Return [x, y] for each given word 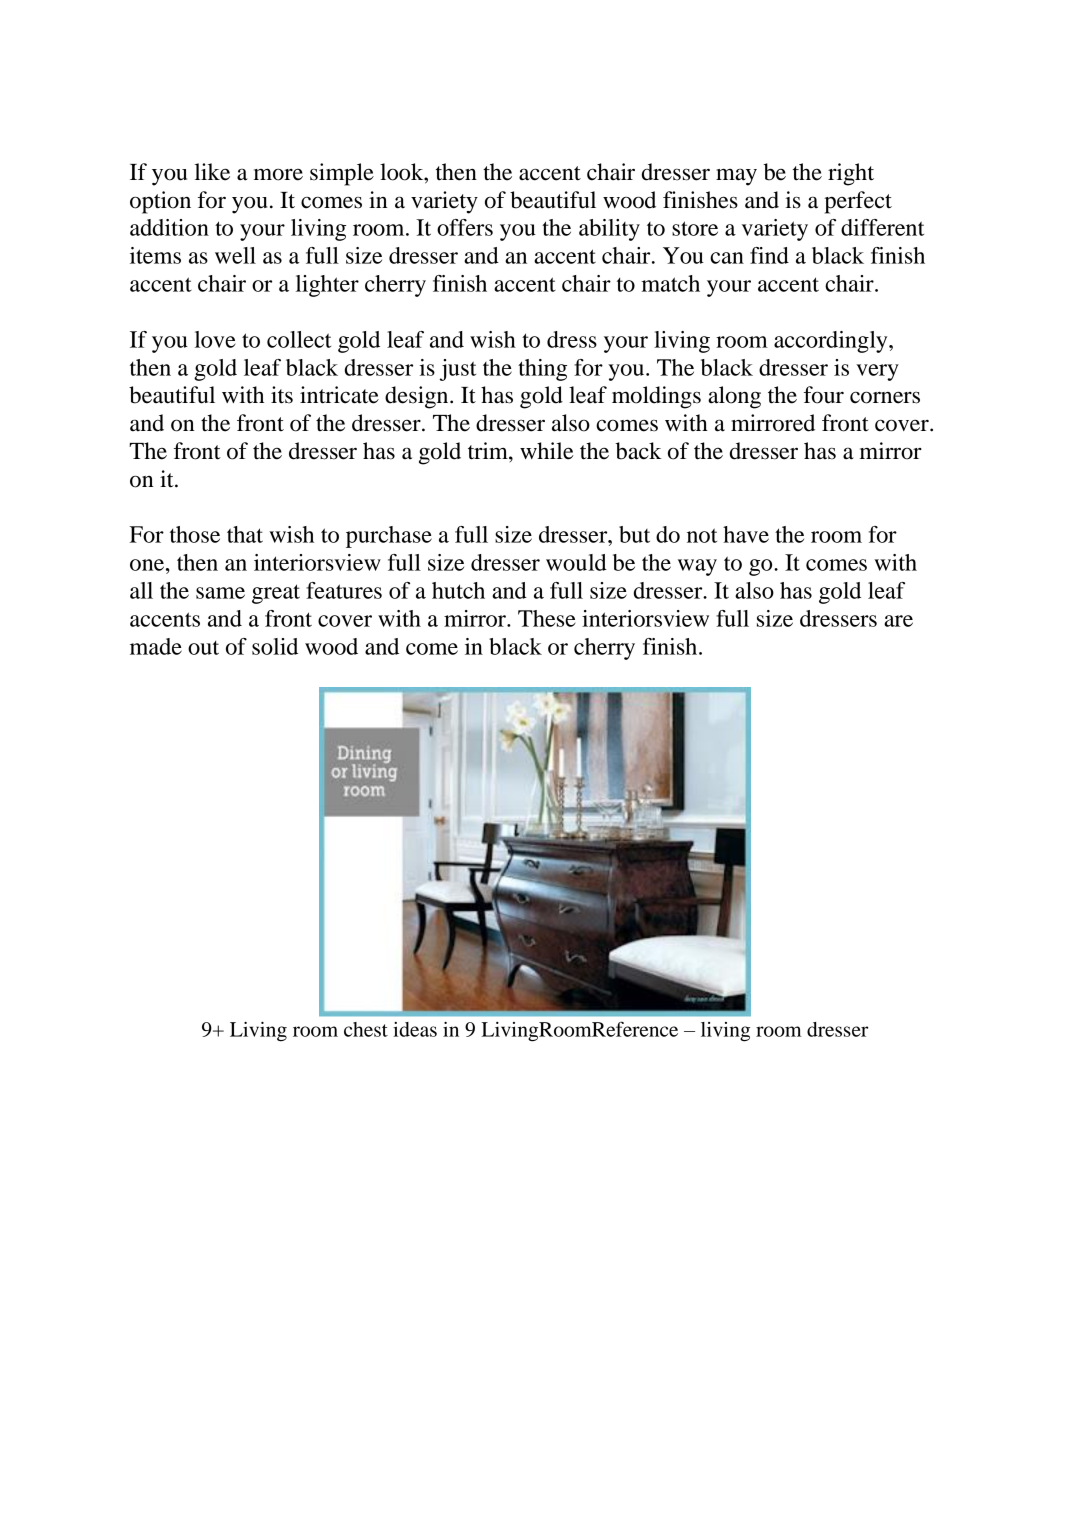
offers [465, 227]
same [220, 593]
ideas [415, 1029]
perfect [858, 202]
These [546, 618]
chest [366, 1029]
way [697, 567]
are [898, 621]
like [212, 172]
